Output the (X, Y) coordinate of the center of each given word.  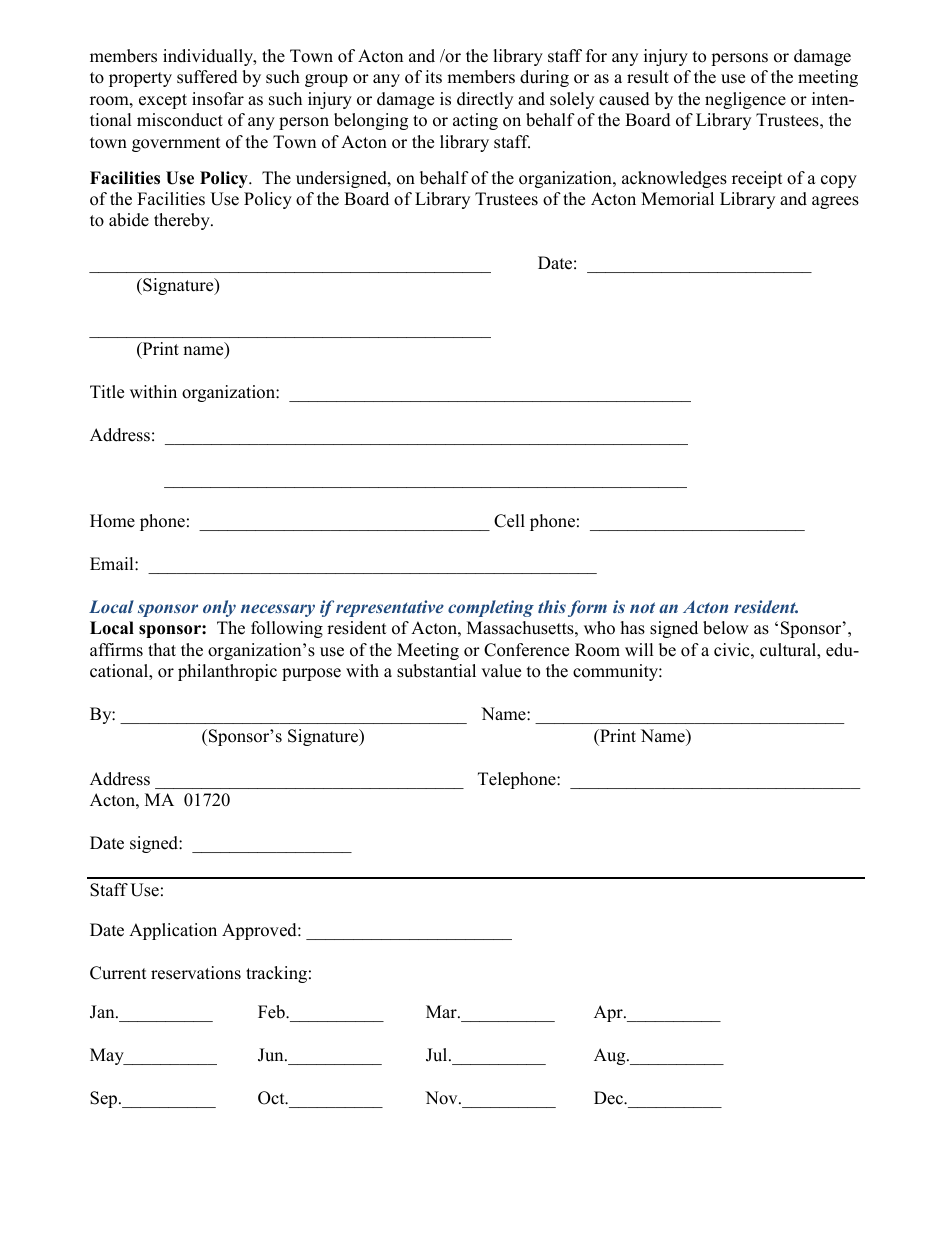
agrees (835, 202)
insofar (218, 99)
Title (107, 392)
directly (485, 100)
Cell (509, 521)
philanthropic (227, 672)
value (501, 671)
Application (173, 931)
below (726, 628)
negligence (745, 100)
